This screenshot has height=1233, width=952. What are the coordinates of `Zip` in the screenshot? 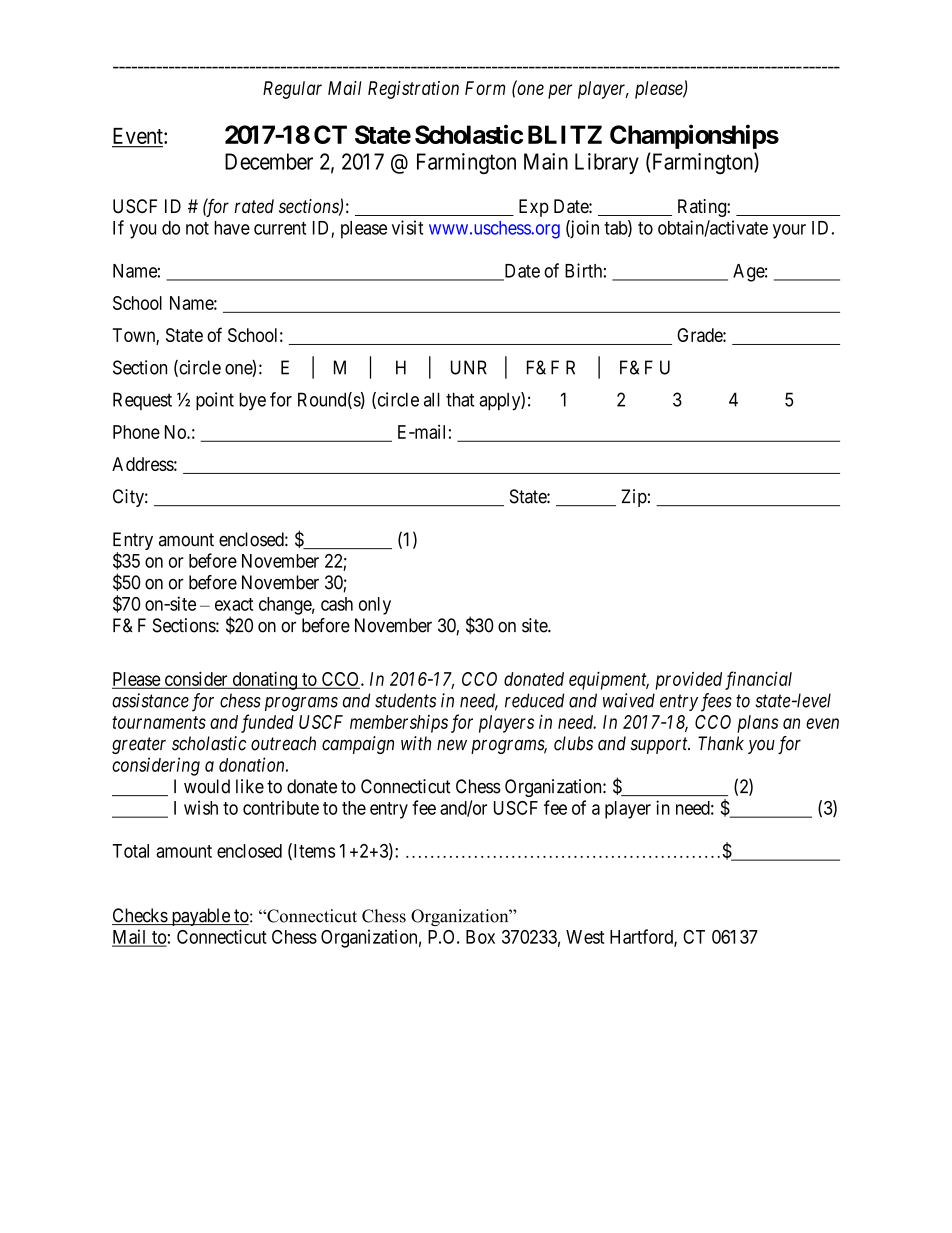 It's located at (634, 498).
